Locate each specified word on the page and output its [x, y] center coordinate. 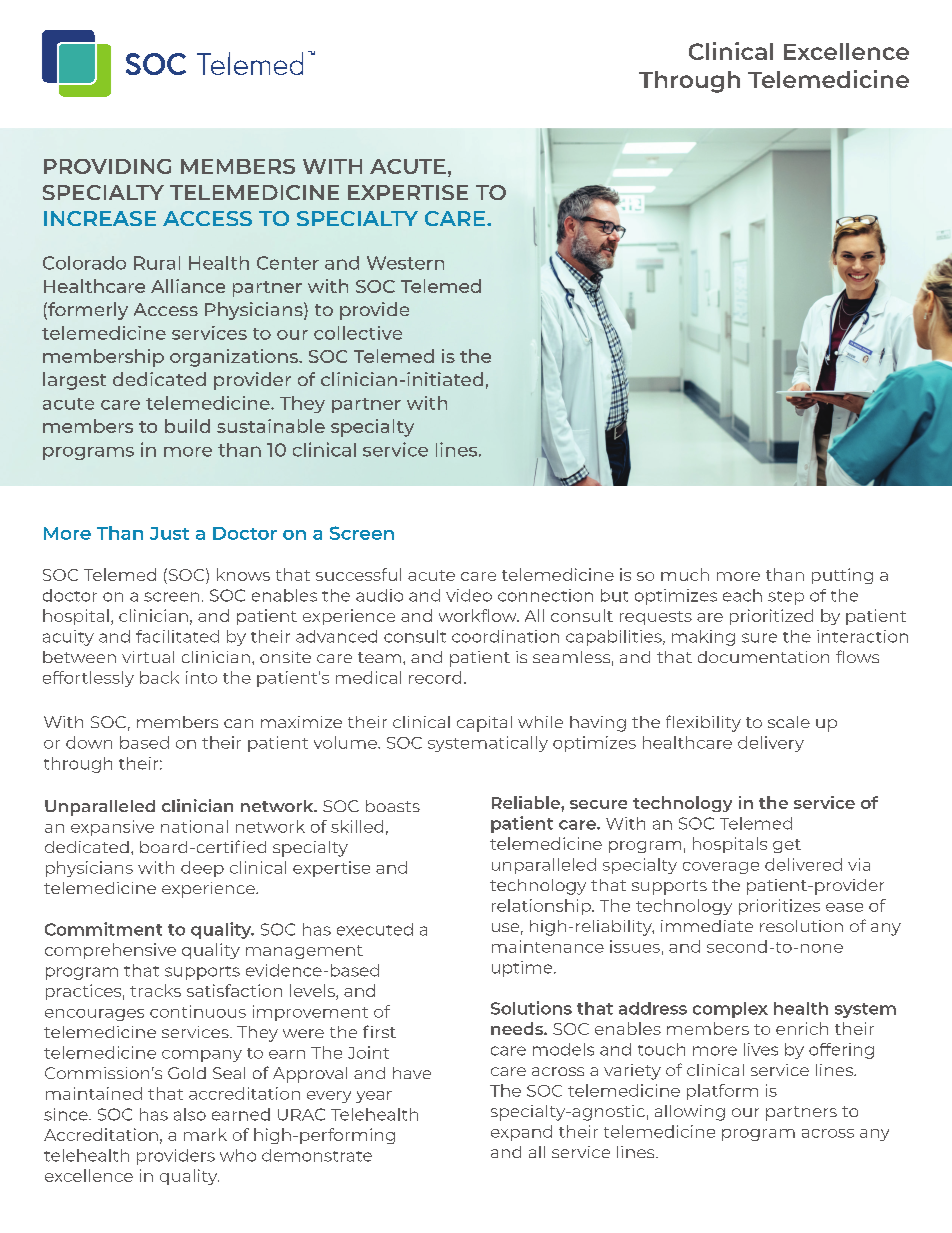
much [685, 574]
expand [521, 1133]
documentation [763, 657]
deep [202, 869]
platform [722, 1092]
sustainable [271, 426]
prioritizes [779, 907]
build [187, 426]
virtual [148, 657]
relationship [542, 907]
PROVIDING [107, 166]
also [190, 1114]
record [435, 677]
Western [405, 263]
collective [358, 333]
